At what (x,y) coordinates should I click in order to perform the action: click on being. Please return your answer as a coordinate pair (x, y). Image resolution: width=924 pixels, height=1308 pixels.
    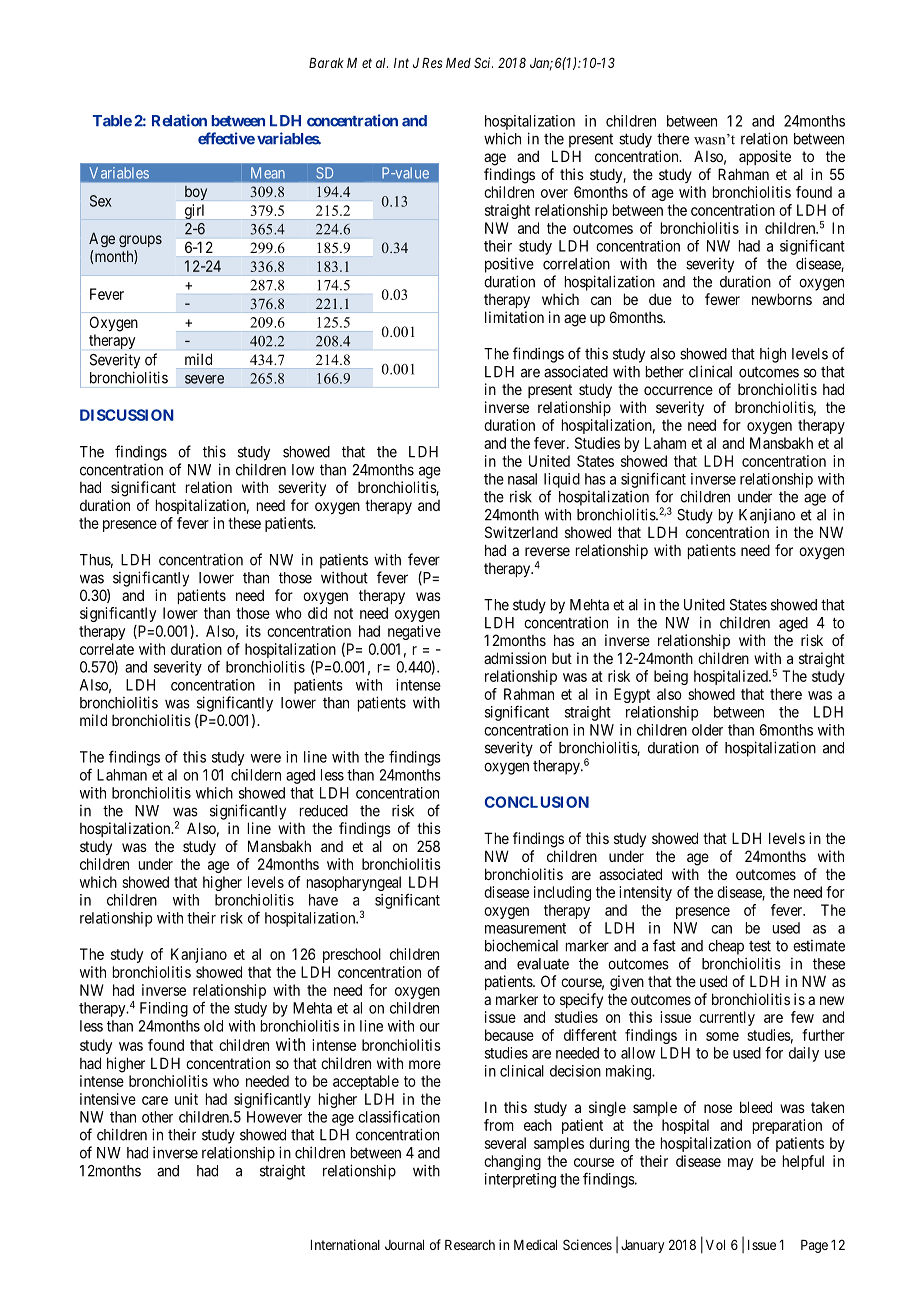
    Looking at the image, I should click on (671, 677).
